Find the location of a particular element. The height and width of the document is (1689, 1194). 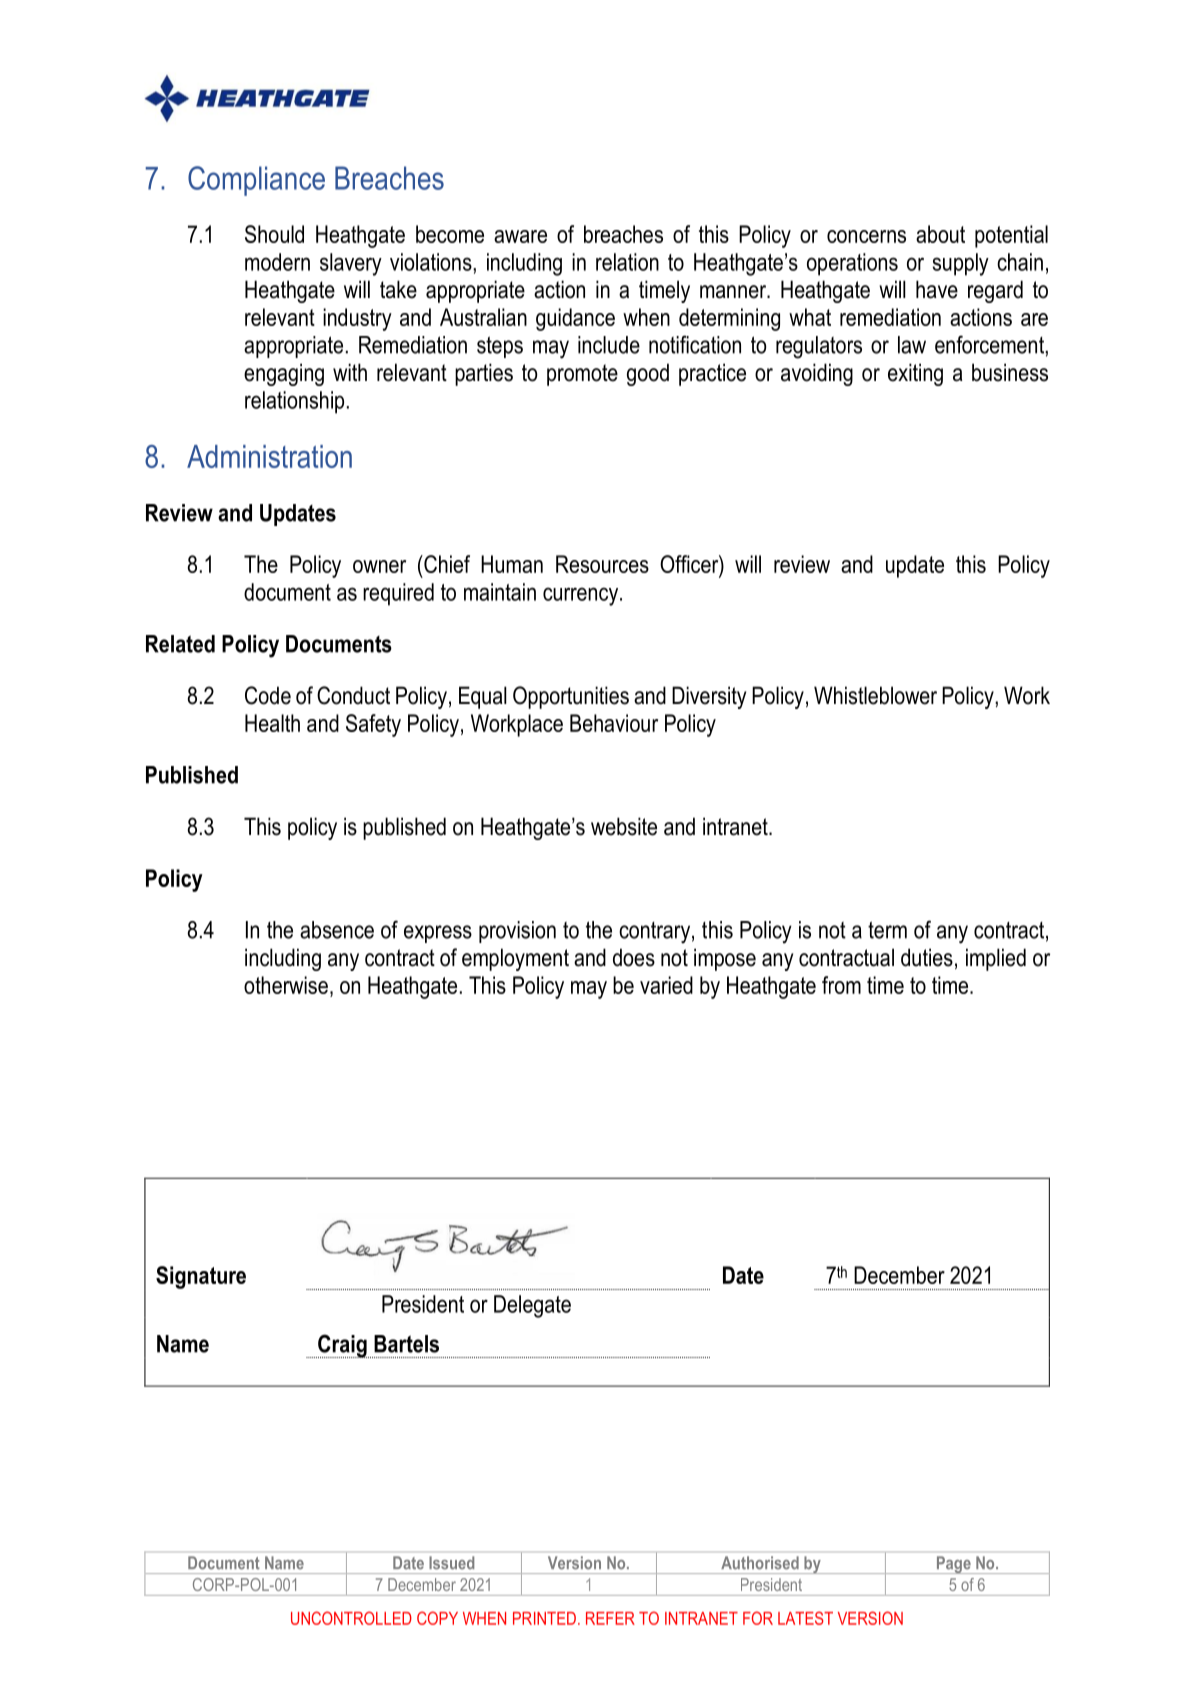

about is located at coordinates (940, 234).
